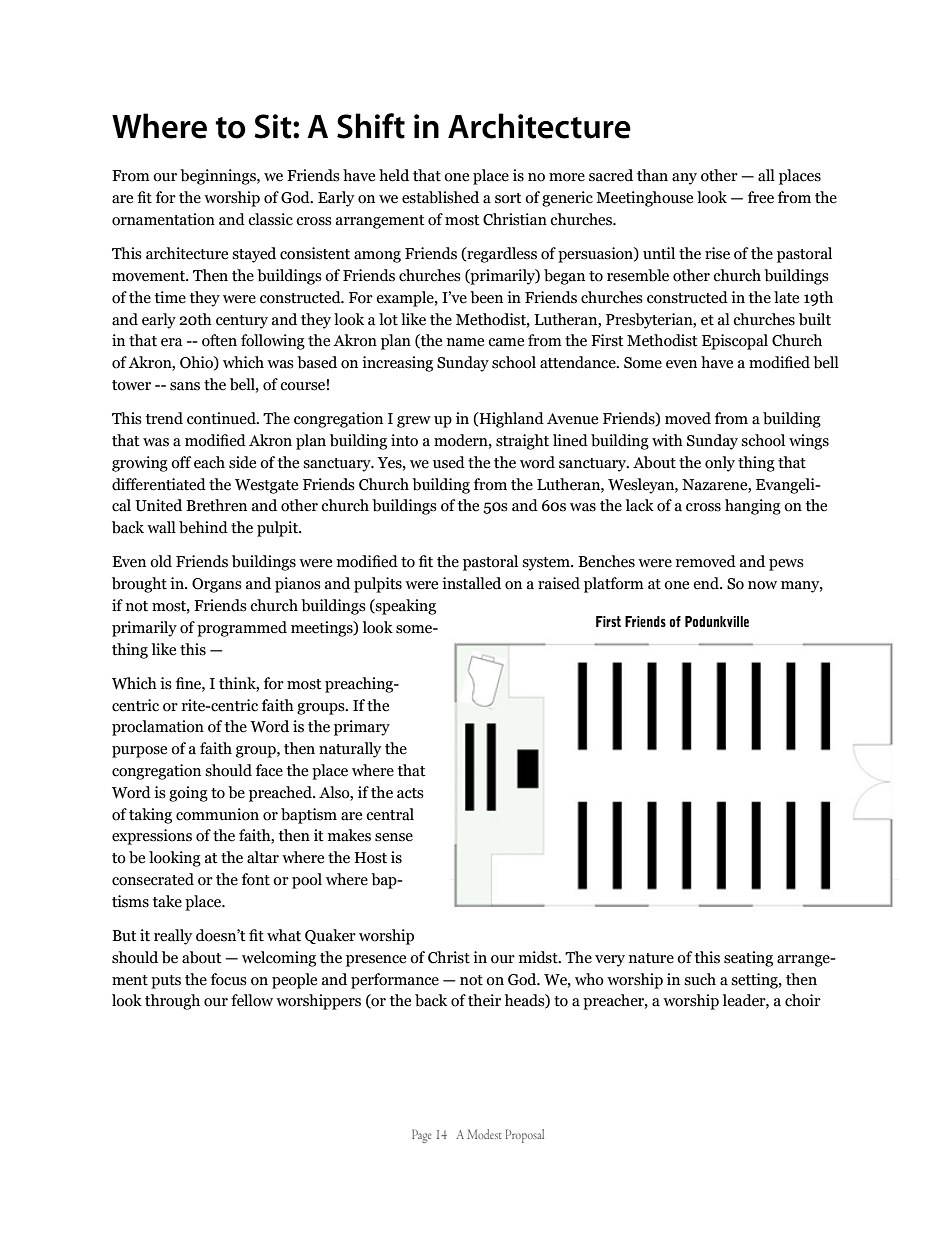 The height and width of the page is (1233, 952). I want to click on choir, so click(803, 1000).
